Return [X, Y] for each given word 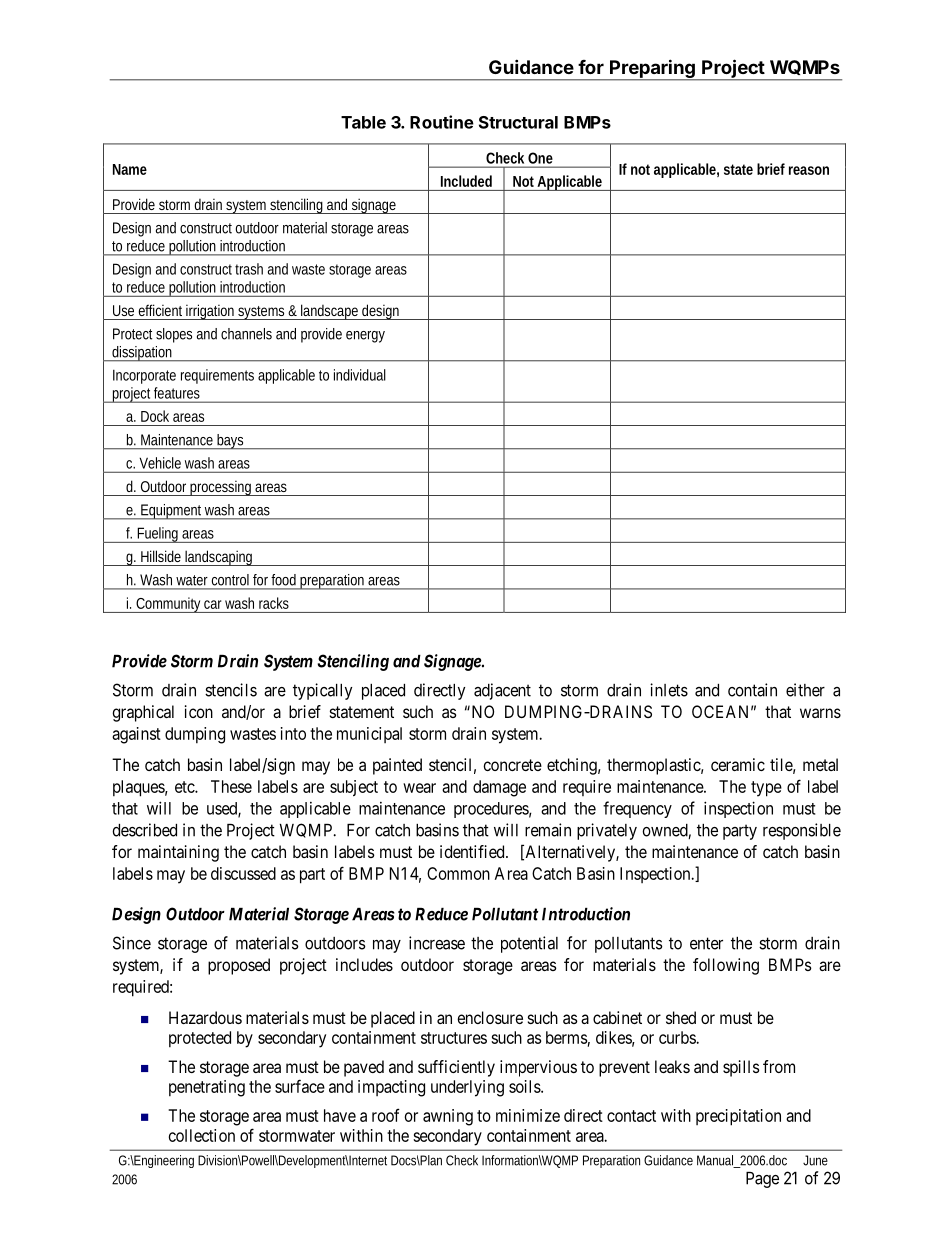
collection [202, 1135]
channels [246, 334]
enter [706, 943]
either [805, 690]
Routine [442, 122]
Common [458, 873]
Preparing [652, 69]
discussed [243, 873]
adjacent [502, 691]
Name [130, 169]
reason [809, 170]
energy [365, 337]
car [212, 604]
